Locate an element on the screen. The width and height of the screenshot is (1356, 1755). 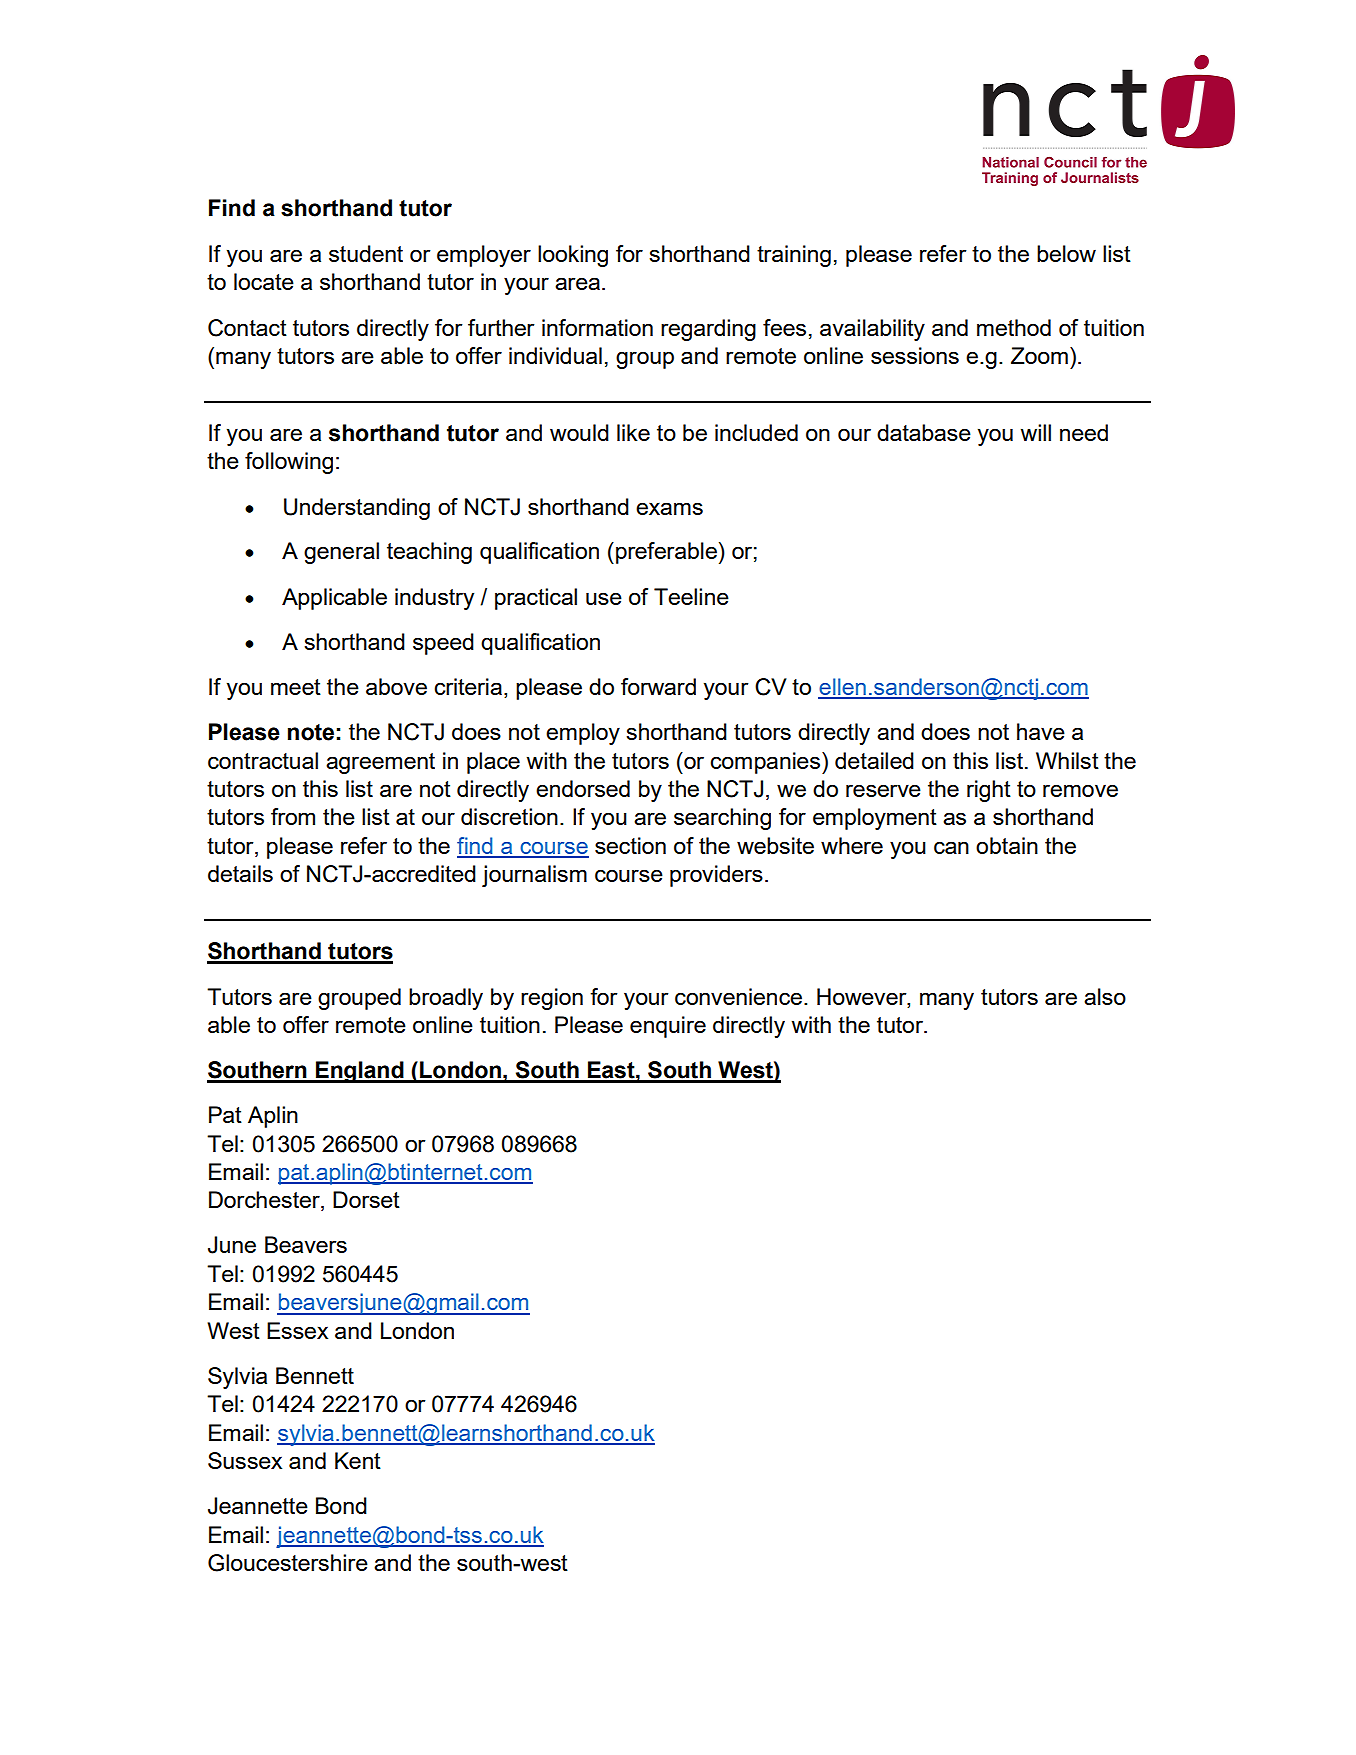
details is located at coordinates (240, 873).
